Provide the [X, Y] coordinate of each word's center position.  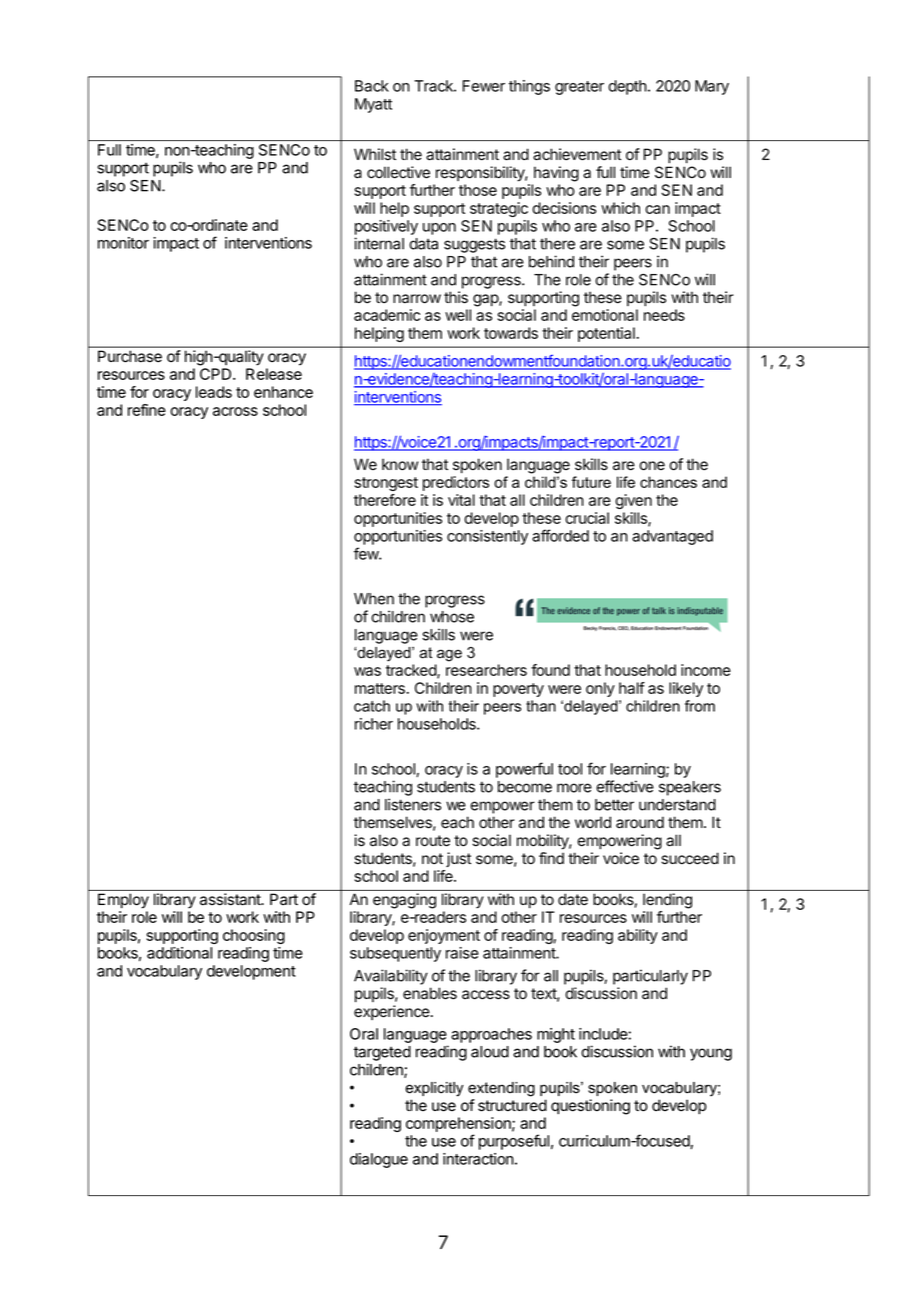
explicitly [434, 1089]
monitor [123, 243]
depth [627, 87]
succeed [690, 858]
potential [607, 334]
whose [452, 617]
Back [372, 86]
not [432, 858]
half [632, 688]
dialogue [379, 1160]
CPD [217, 374]
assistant [231, 899]
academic [387, 315]
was [367, 671]
